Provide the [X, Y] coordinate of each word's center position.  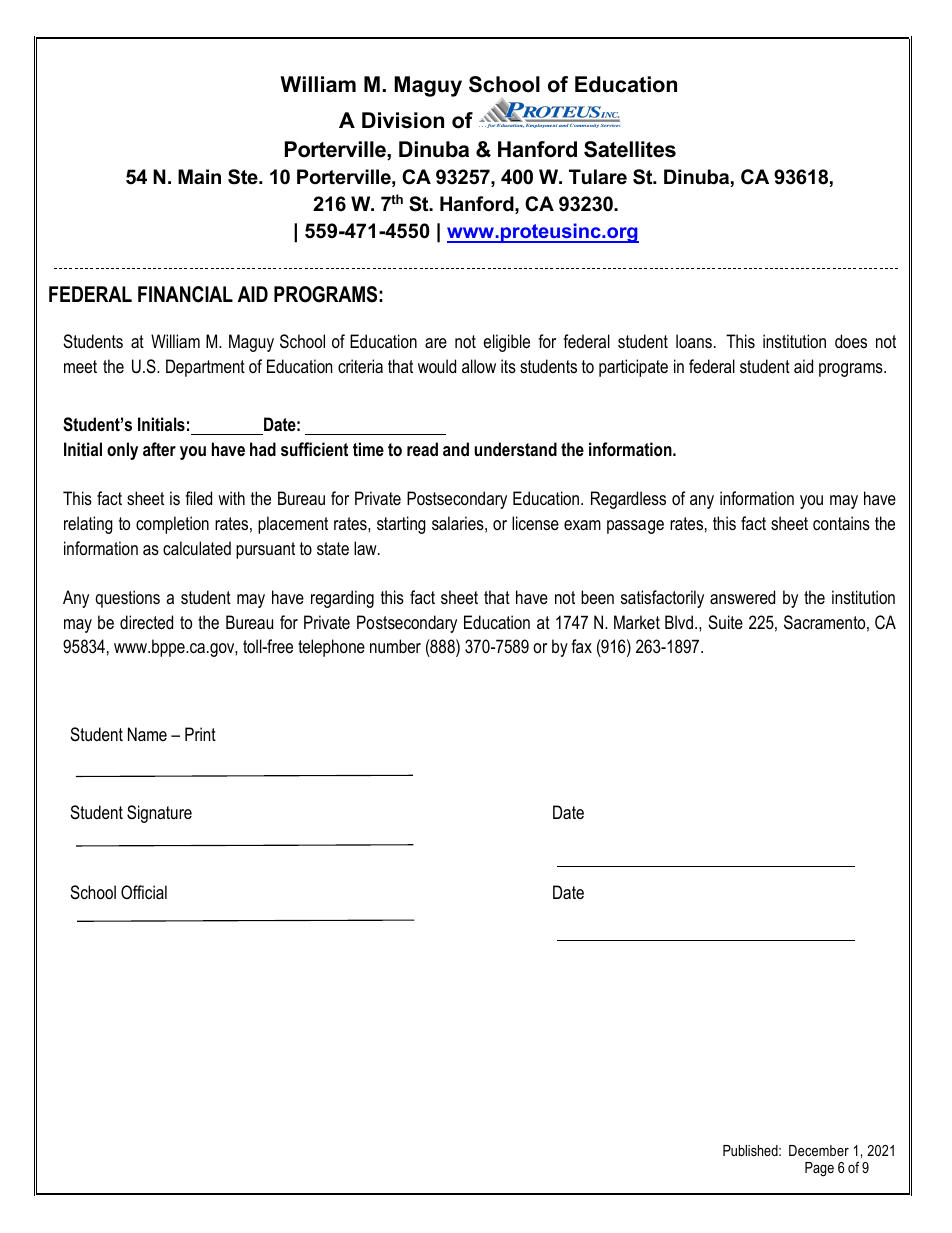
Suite [725, 622]
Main [199, 176]
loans [694, 341]
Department [205, 368]
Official [144, 892]
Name [147, 734]
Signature [159, 814]
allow [479, 366]
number [395, 646]
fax [581, 646]
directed [146, 622]
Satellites [630, 149]
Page [819, 1169]
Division [403, 120]
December [819, 1150]
